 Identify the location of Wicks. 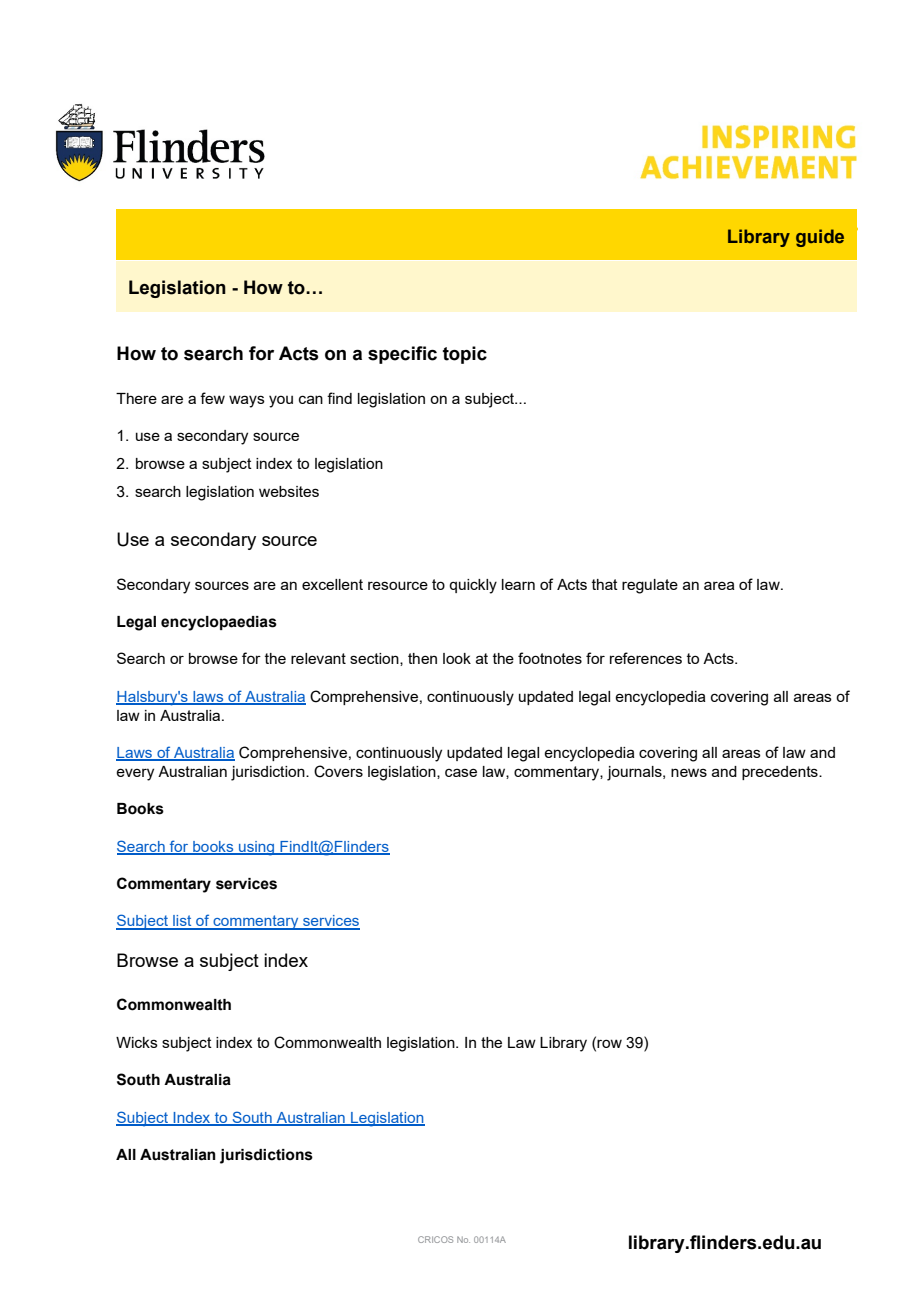
(137, 1042).
